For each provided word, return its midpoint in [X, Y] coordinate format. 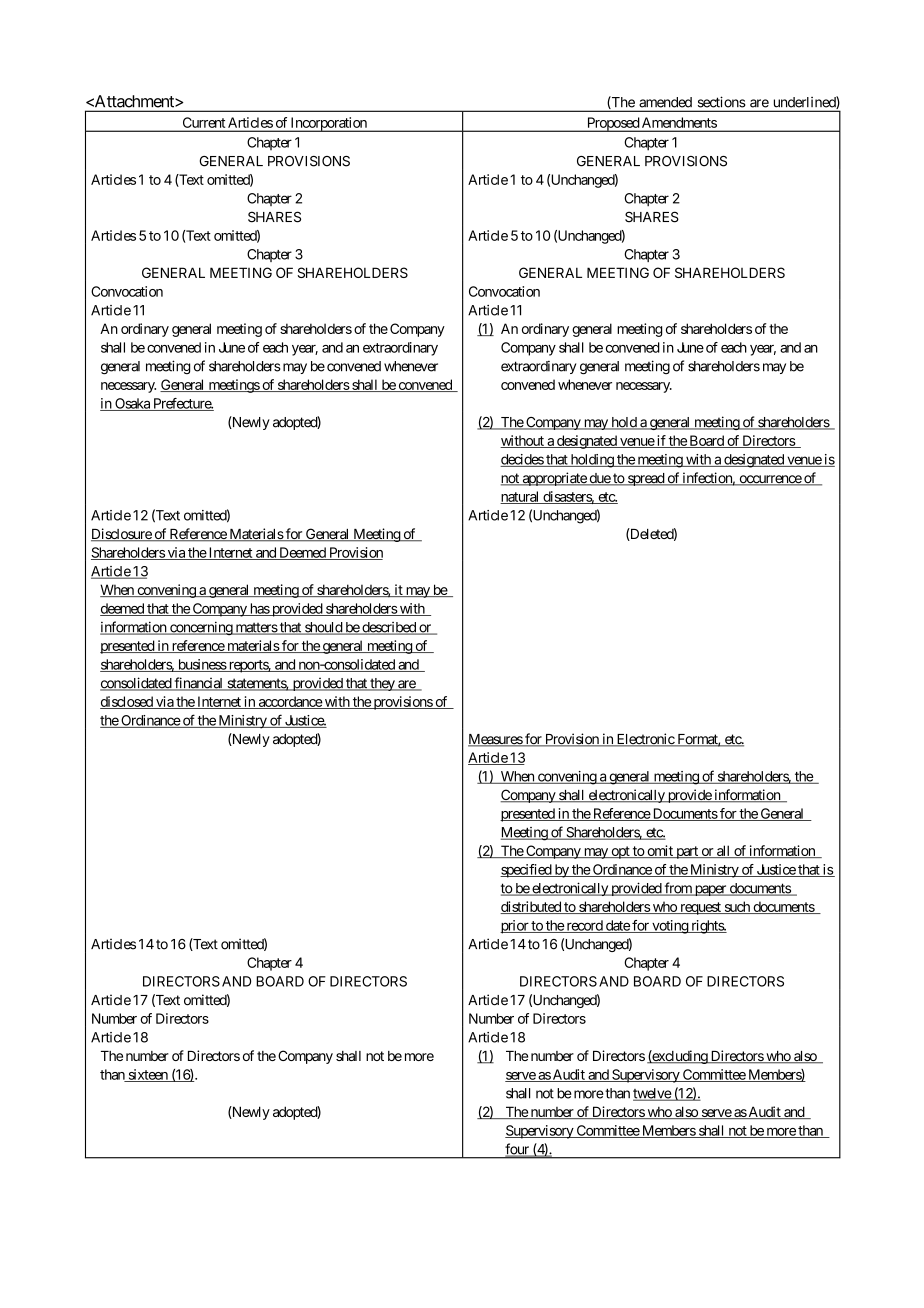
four [518, 1150]
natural [521, 497]
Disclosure [122, 535]
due [599, 479]
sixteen [148, 1075]
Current [204, 122]
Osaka [132, 404]
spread [646, 479]
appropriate [554, 479]
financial [198, 684]
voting [670, 927]
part [687, 852]
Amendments [679, 122]
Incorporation [329, 124]
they [382, 684]
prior [515, 927]
